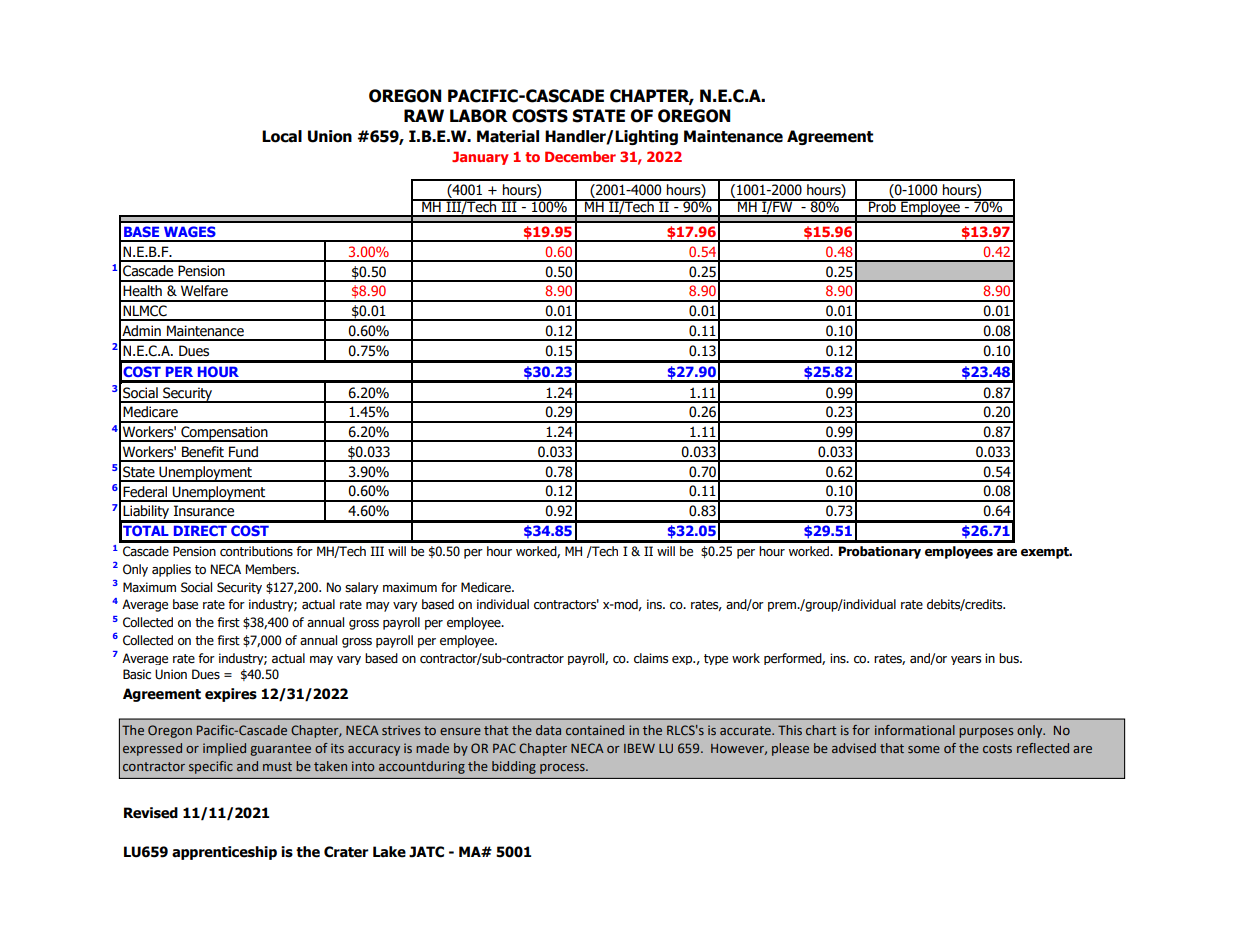 This screenshot has width=1233, height=952. Describe the element at coordinates (580, 156) in the screenshot. I see `December` at that location.
